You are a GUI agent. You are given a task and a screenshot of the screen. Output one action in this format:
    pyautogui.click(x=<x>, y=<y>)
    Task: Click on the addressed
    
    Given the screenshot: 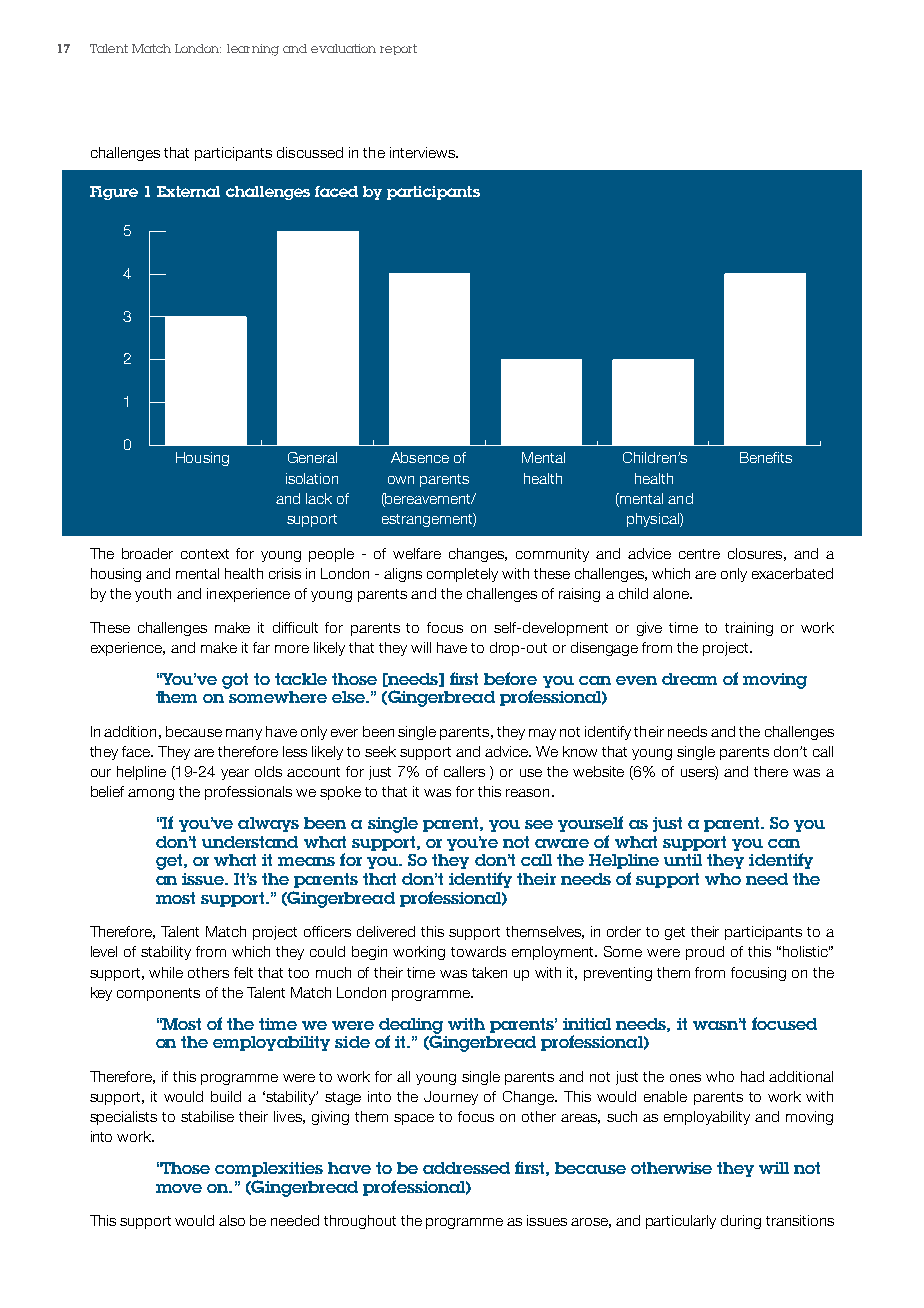 What is the action you would take?
    pyautogui.click(x=466, y=1168)
